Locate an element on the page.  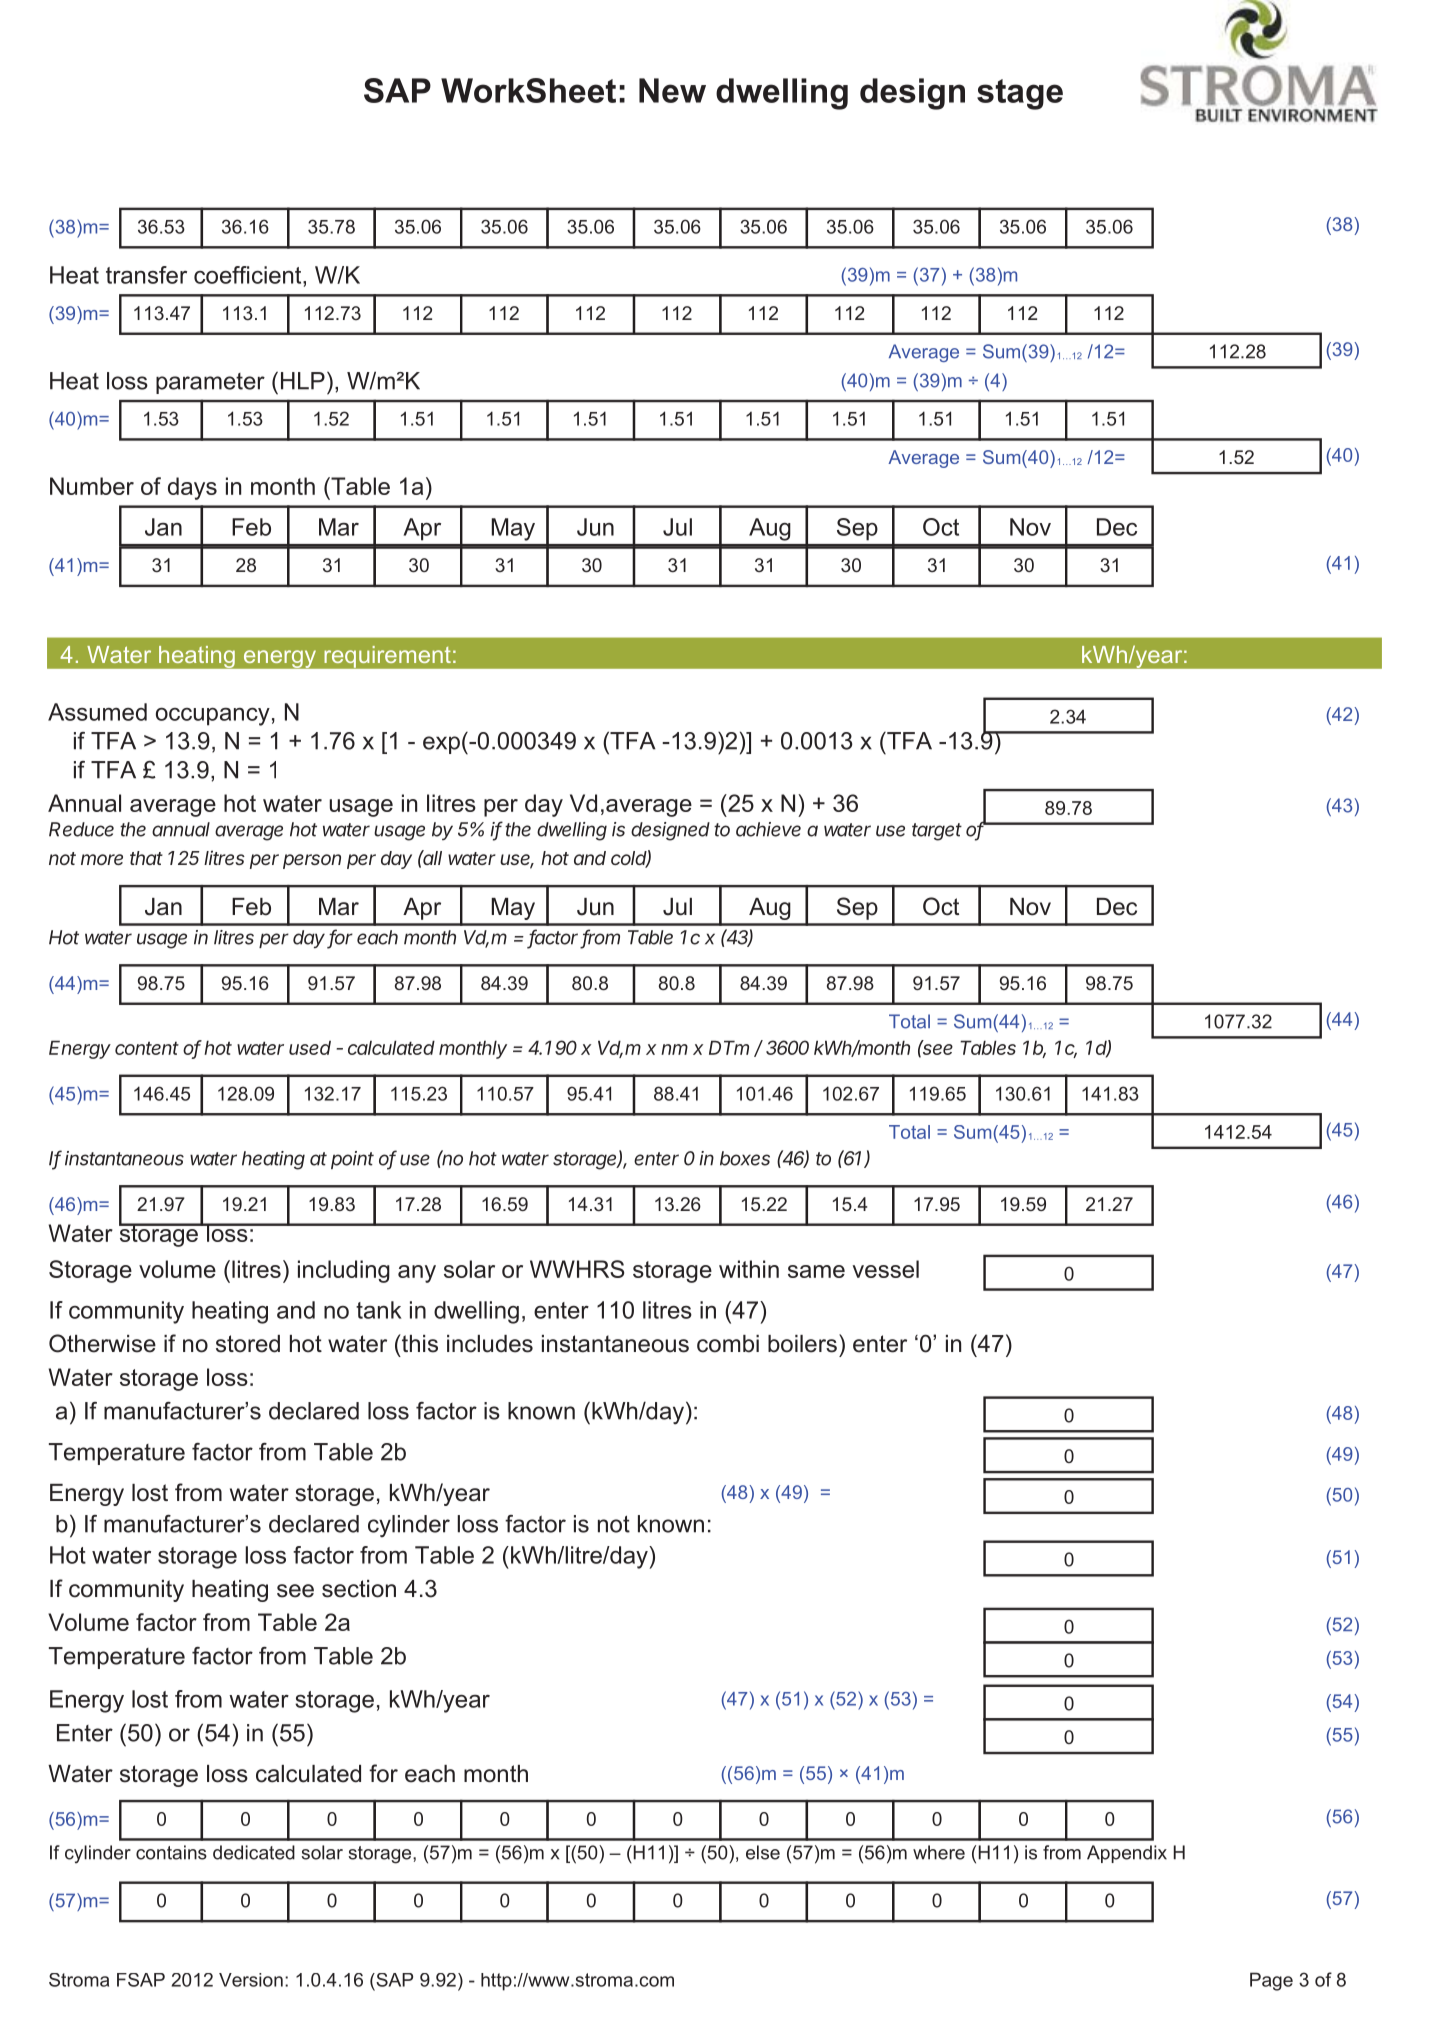
New is located at coordinates (672, 90).
